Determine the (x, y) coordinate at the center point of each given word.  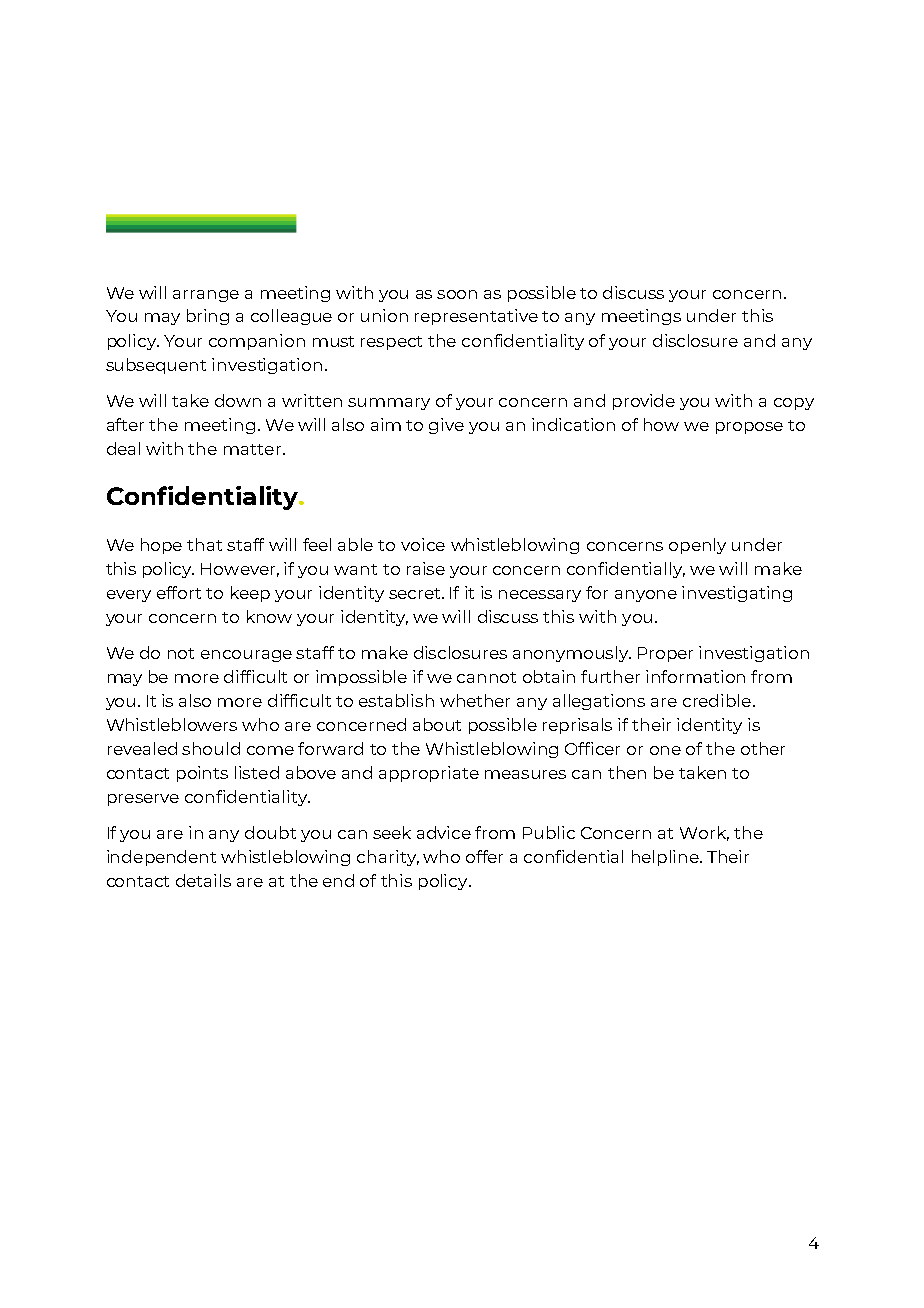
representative (476, 317)
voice (423, 544)
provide (644, 402)
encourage (246, 656)
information (695, 676)
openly (697, 546)
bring (208, 317)
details (203, 880)
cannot (486, 677)
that (204, 544)
